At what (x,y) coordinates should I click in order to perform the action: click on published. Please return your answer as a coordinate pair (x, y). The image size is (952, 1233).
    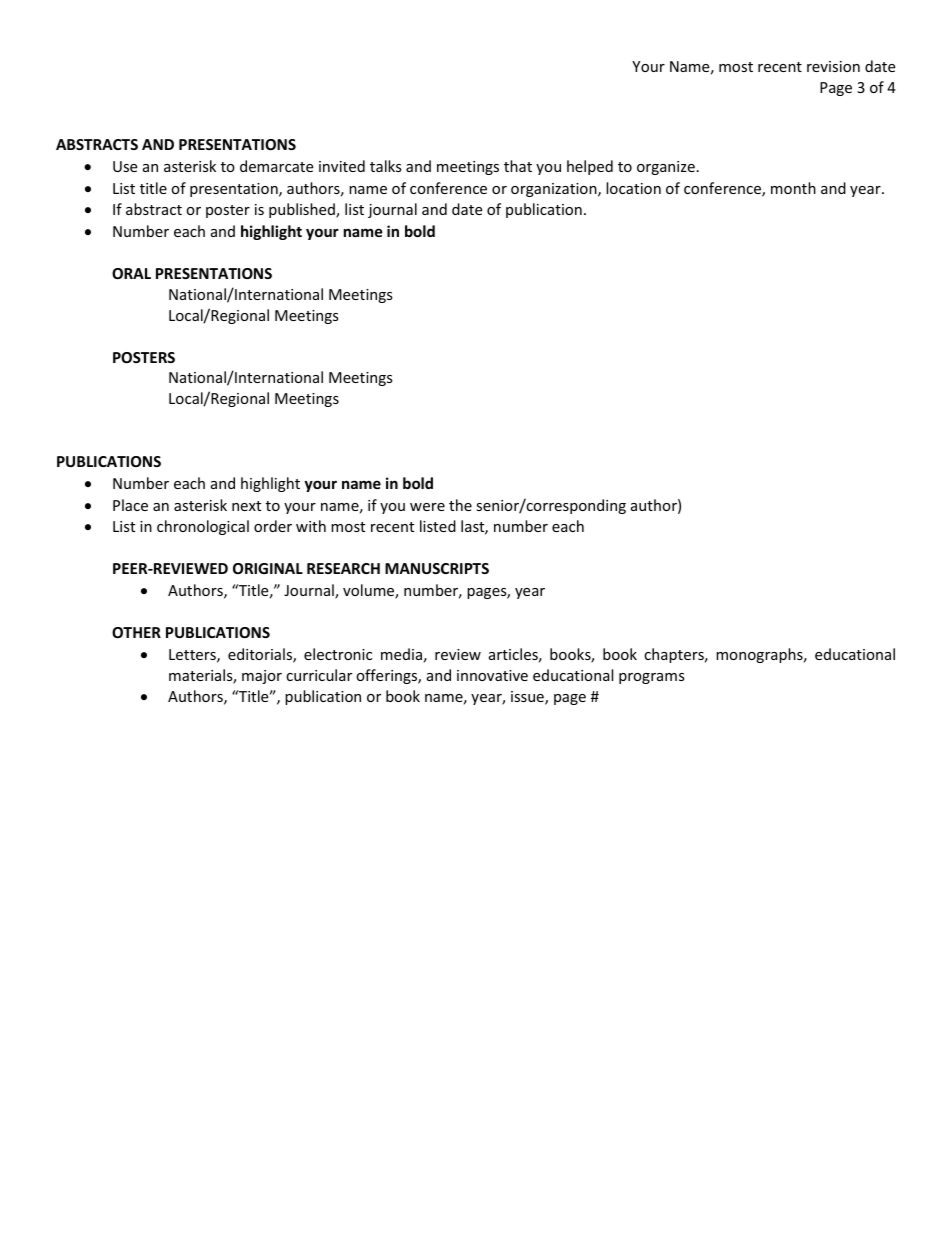
    Looking at the image, I should click on (303, 210).
